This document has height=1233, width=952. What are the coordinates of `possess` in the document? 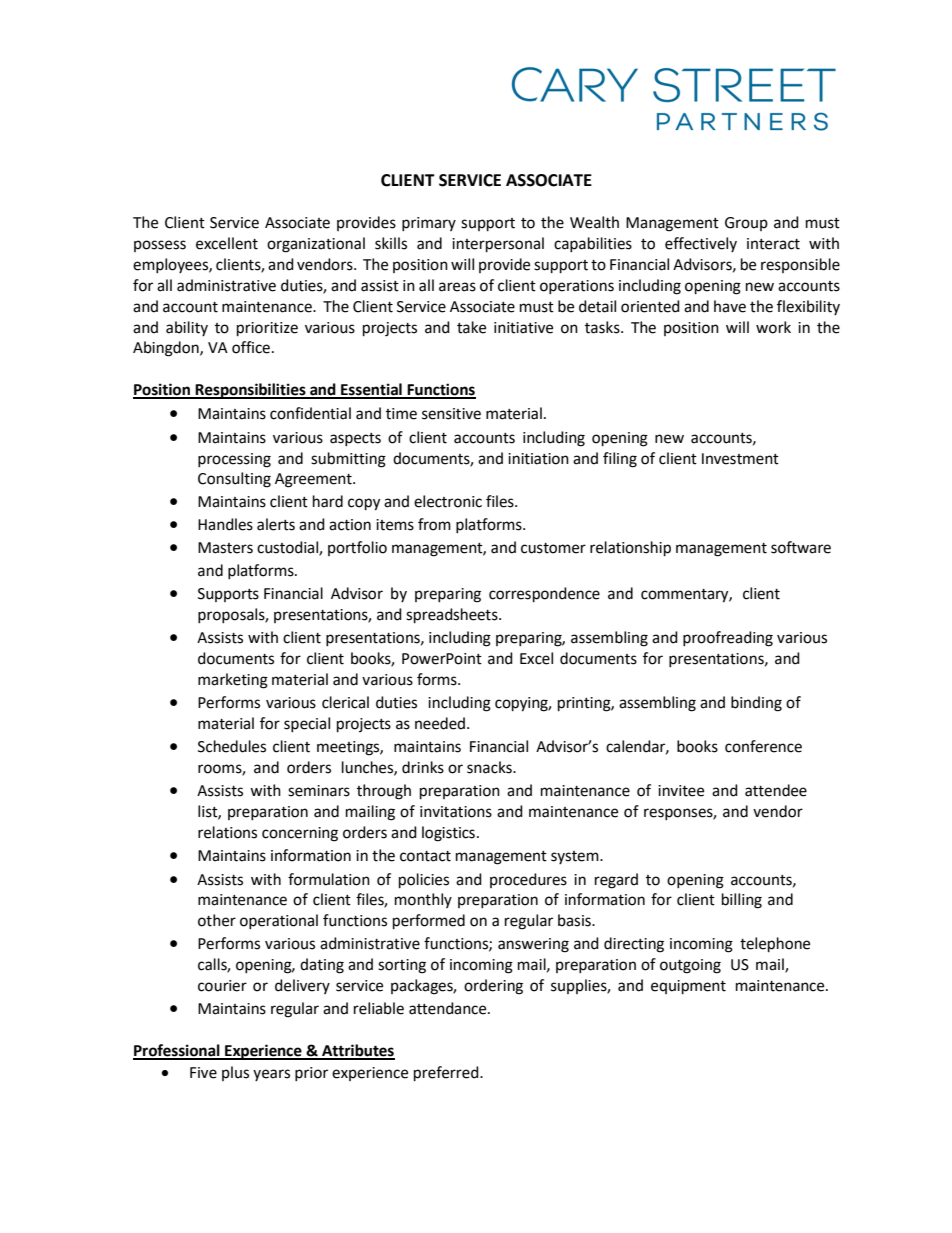 It's located at (160, 246).
